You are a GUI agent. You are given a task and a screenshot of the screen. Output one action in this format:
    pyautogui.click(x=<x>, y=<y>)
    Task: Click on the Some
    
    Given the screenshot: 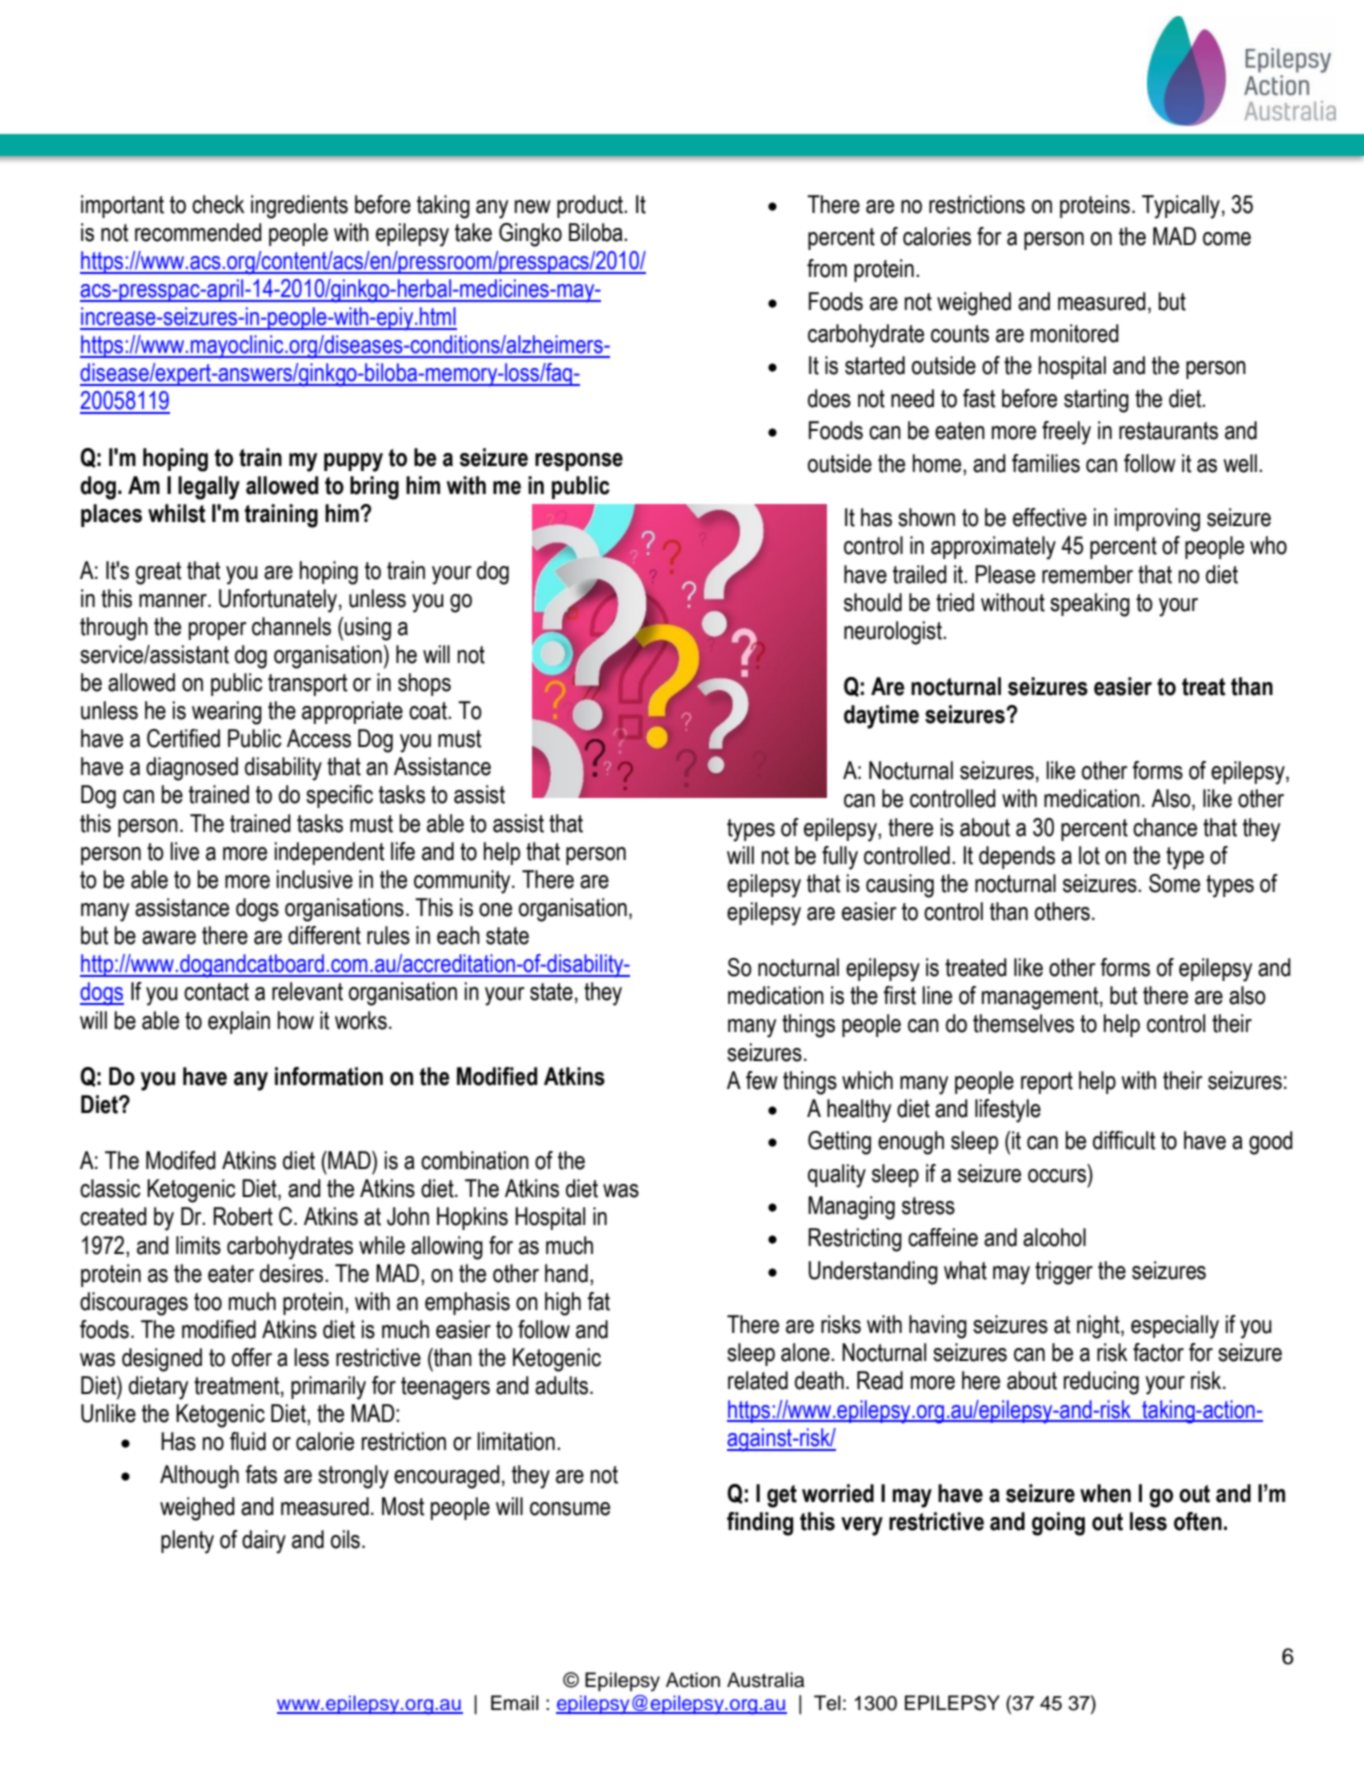 What is the action you would take?
    pyautogui.click(x=1174, y=883)
